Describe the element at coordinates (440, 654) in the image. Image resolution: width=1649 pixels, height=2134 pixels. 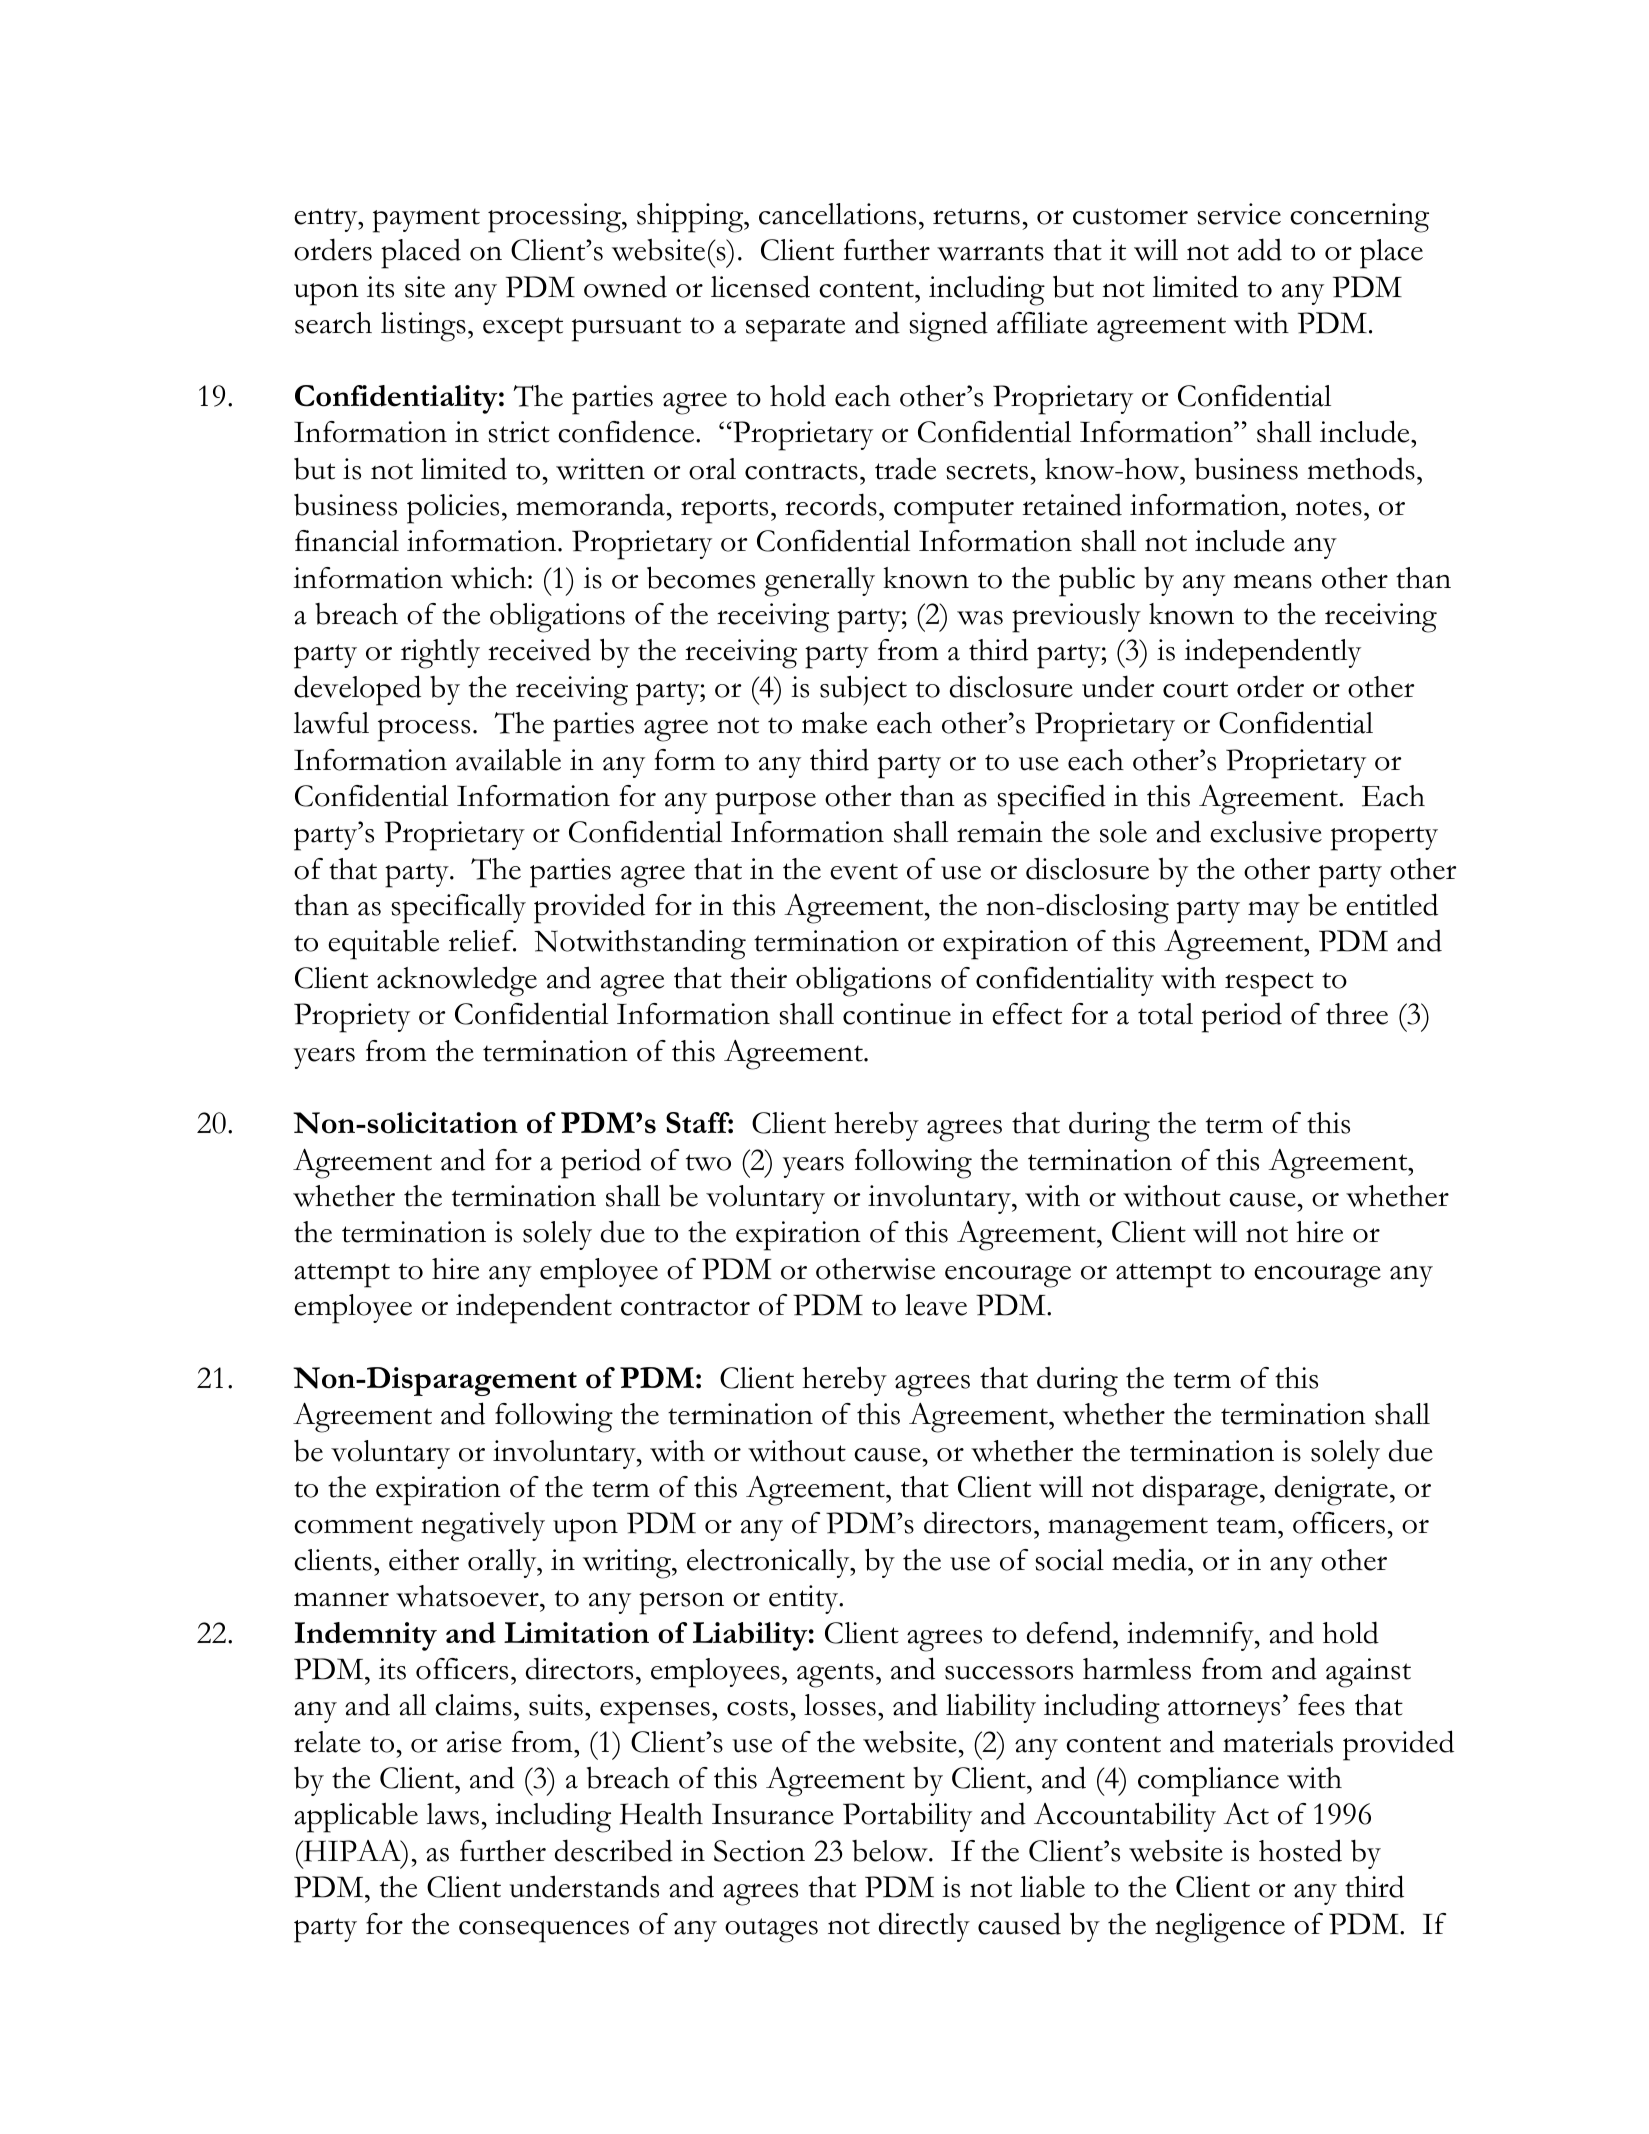
I see `rightly` at that location.
